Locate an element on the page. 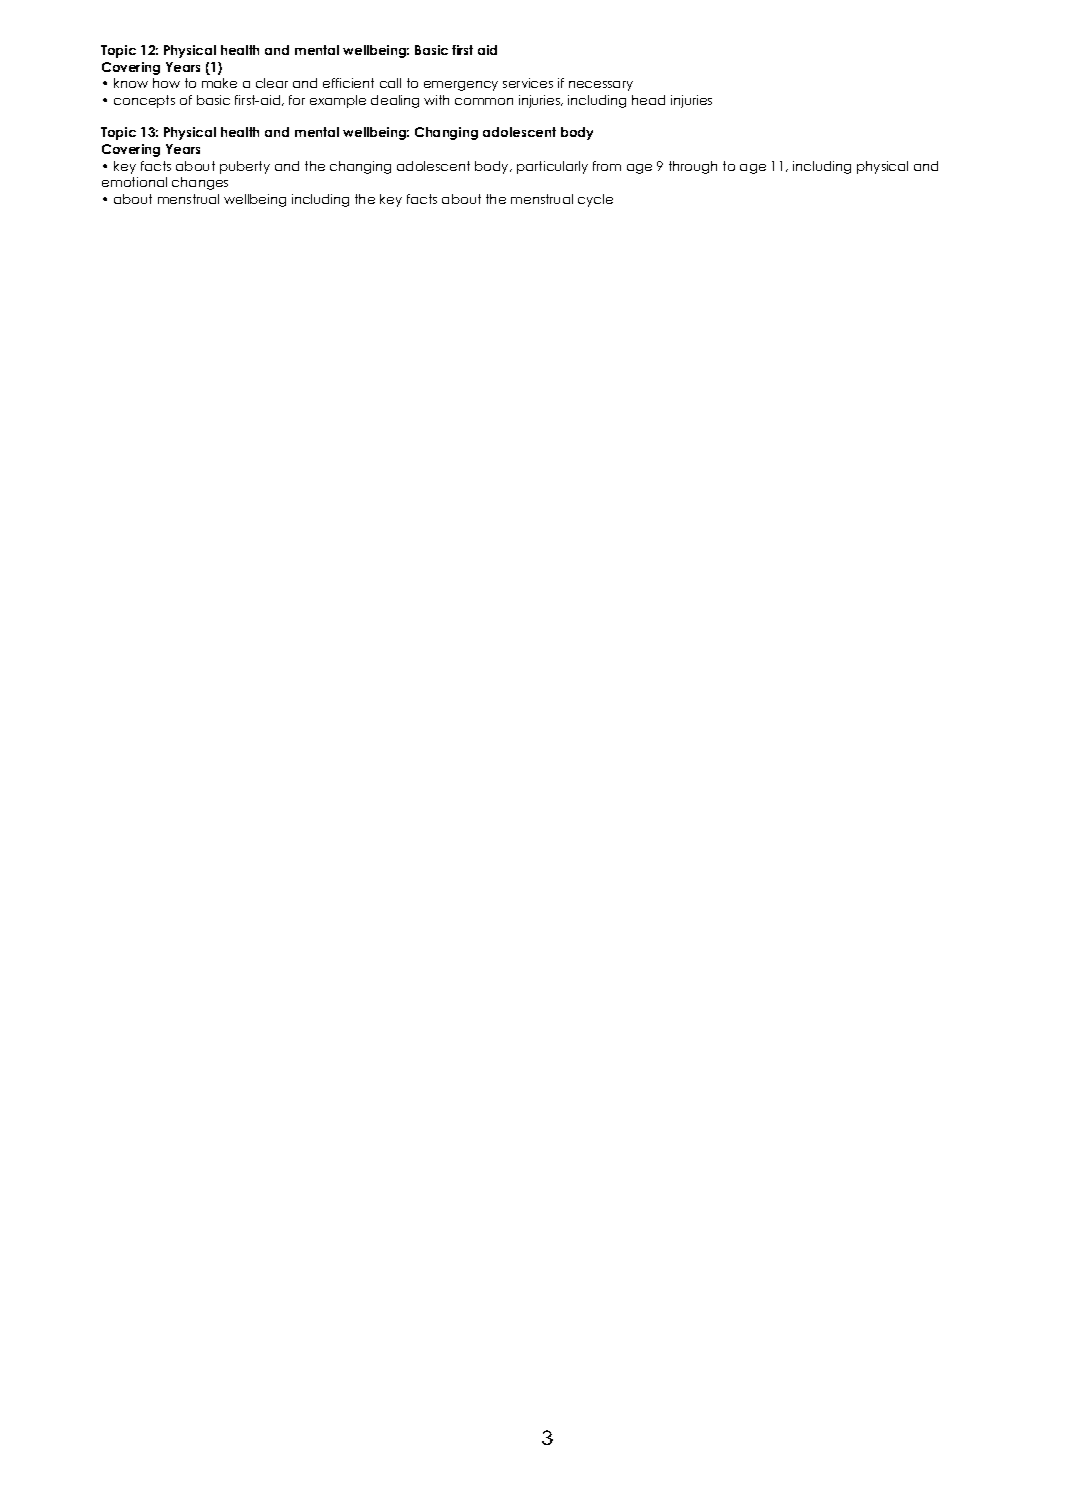 This page has width=1068, height=1510. changes is located at coordinates (200, 183).
